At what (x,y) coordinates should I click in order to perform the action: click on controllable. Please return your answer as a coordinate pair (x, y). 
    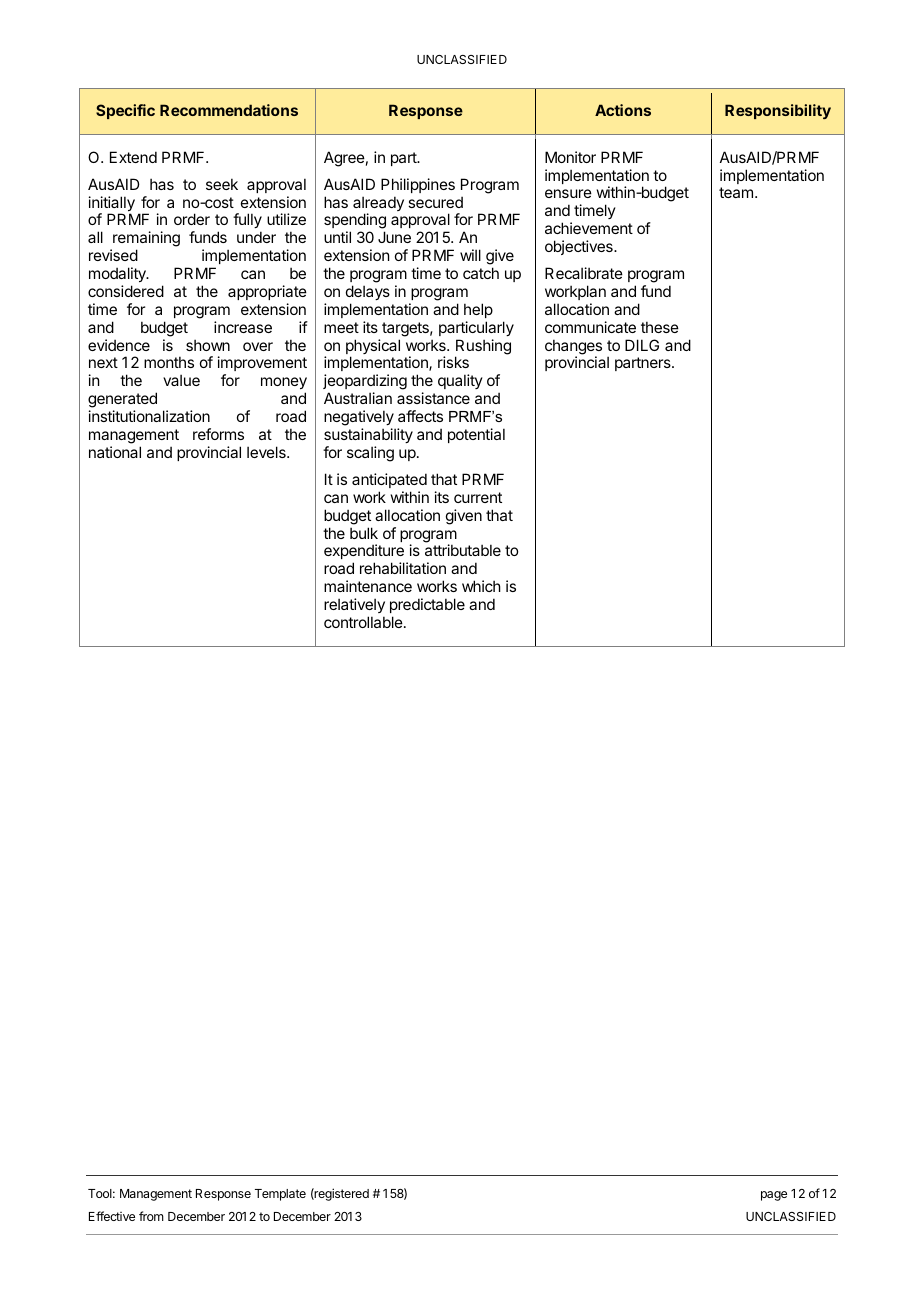
    Looking at the image, I should click on (364, 622).
